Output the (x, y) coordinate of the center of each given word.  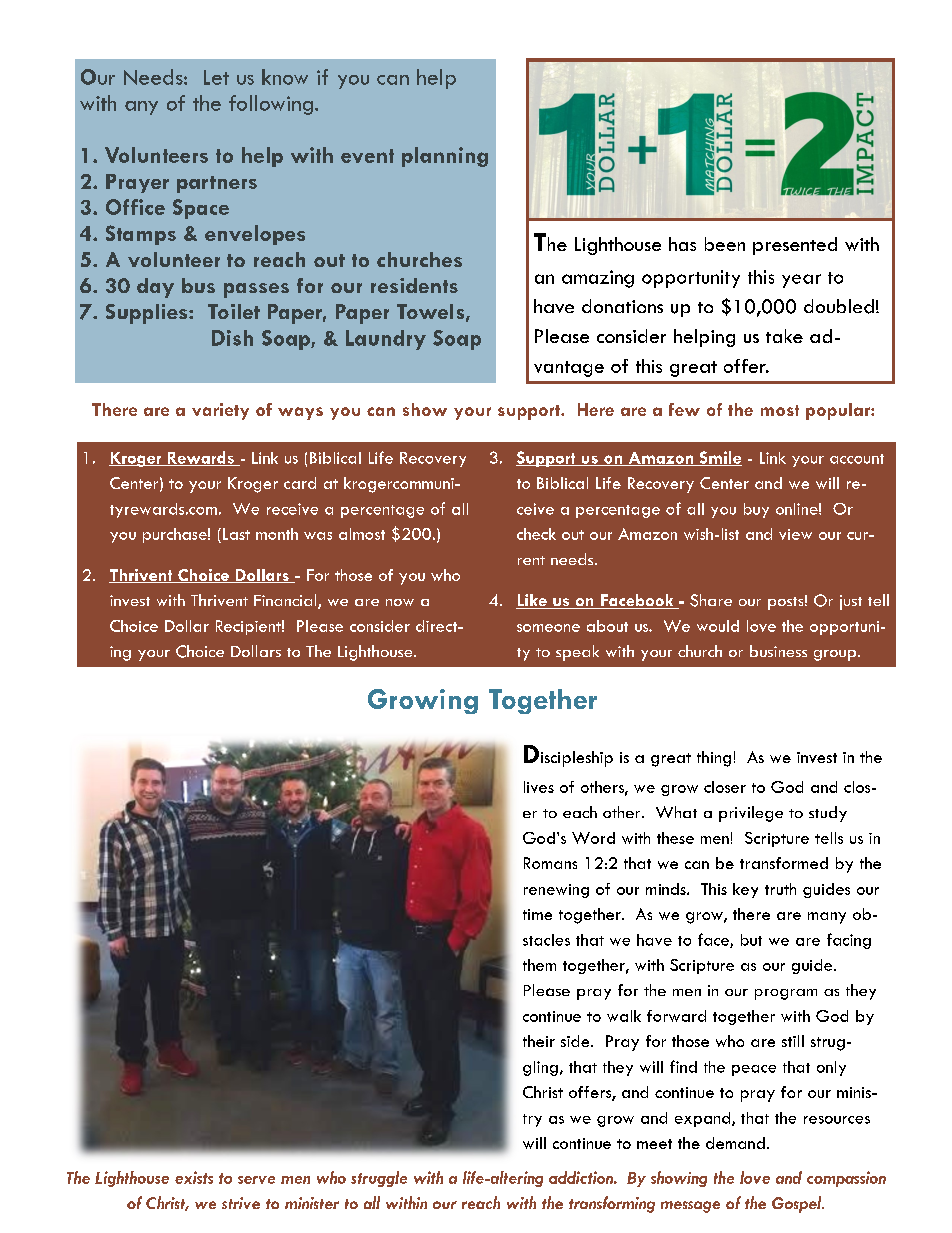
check (536, 534)
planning (445, 157)
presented (795, 246)
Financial (286, 601)
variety (220, 411)
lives (539, 787)
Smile (719, 458)
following (271, 105)
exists (194, 1177)
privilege (751, 814)
